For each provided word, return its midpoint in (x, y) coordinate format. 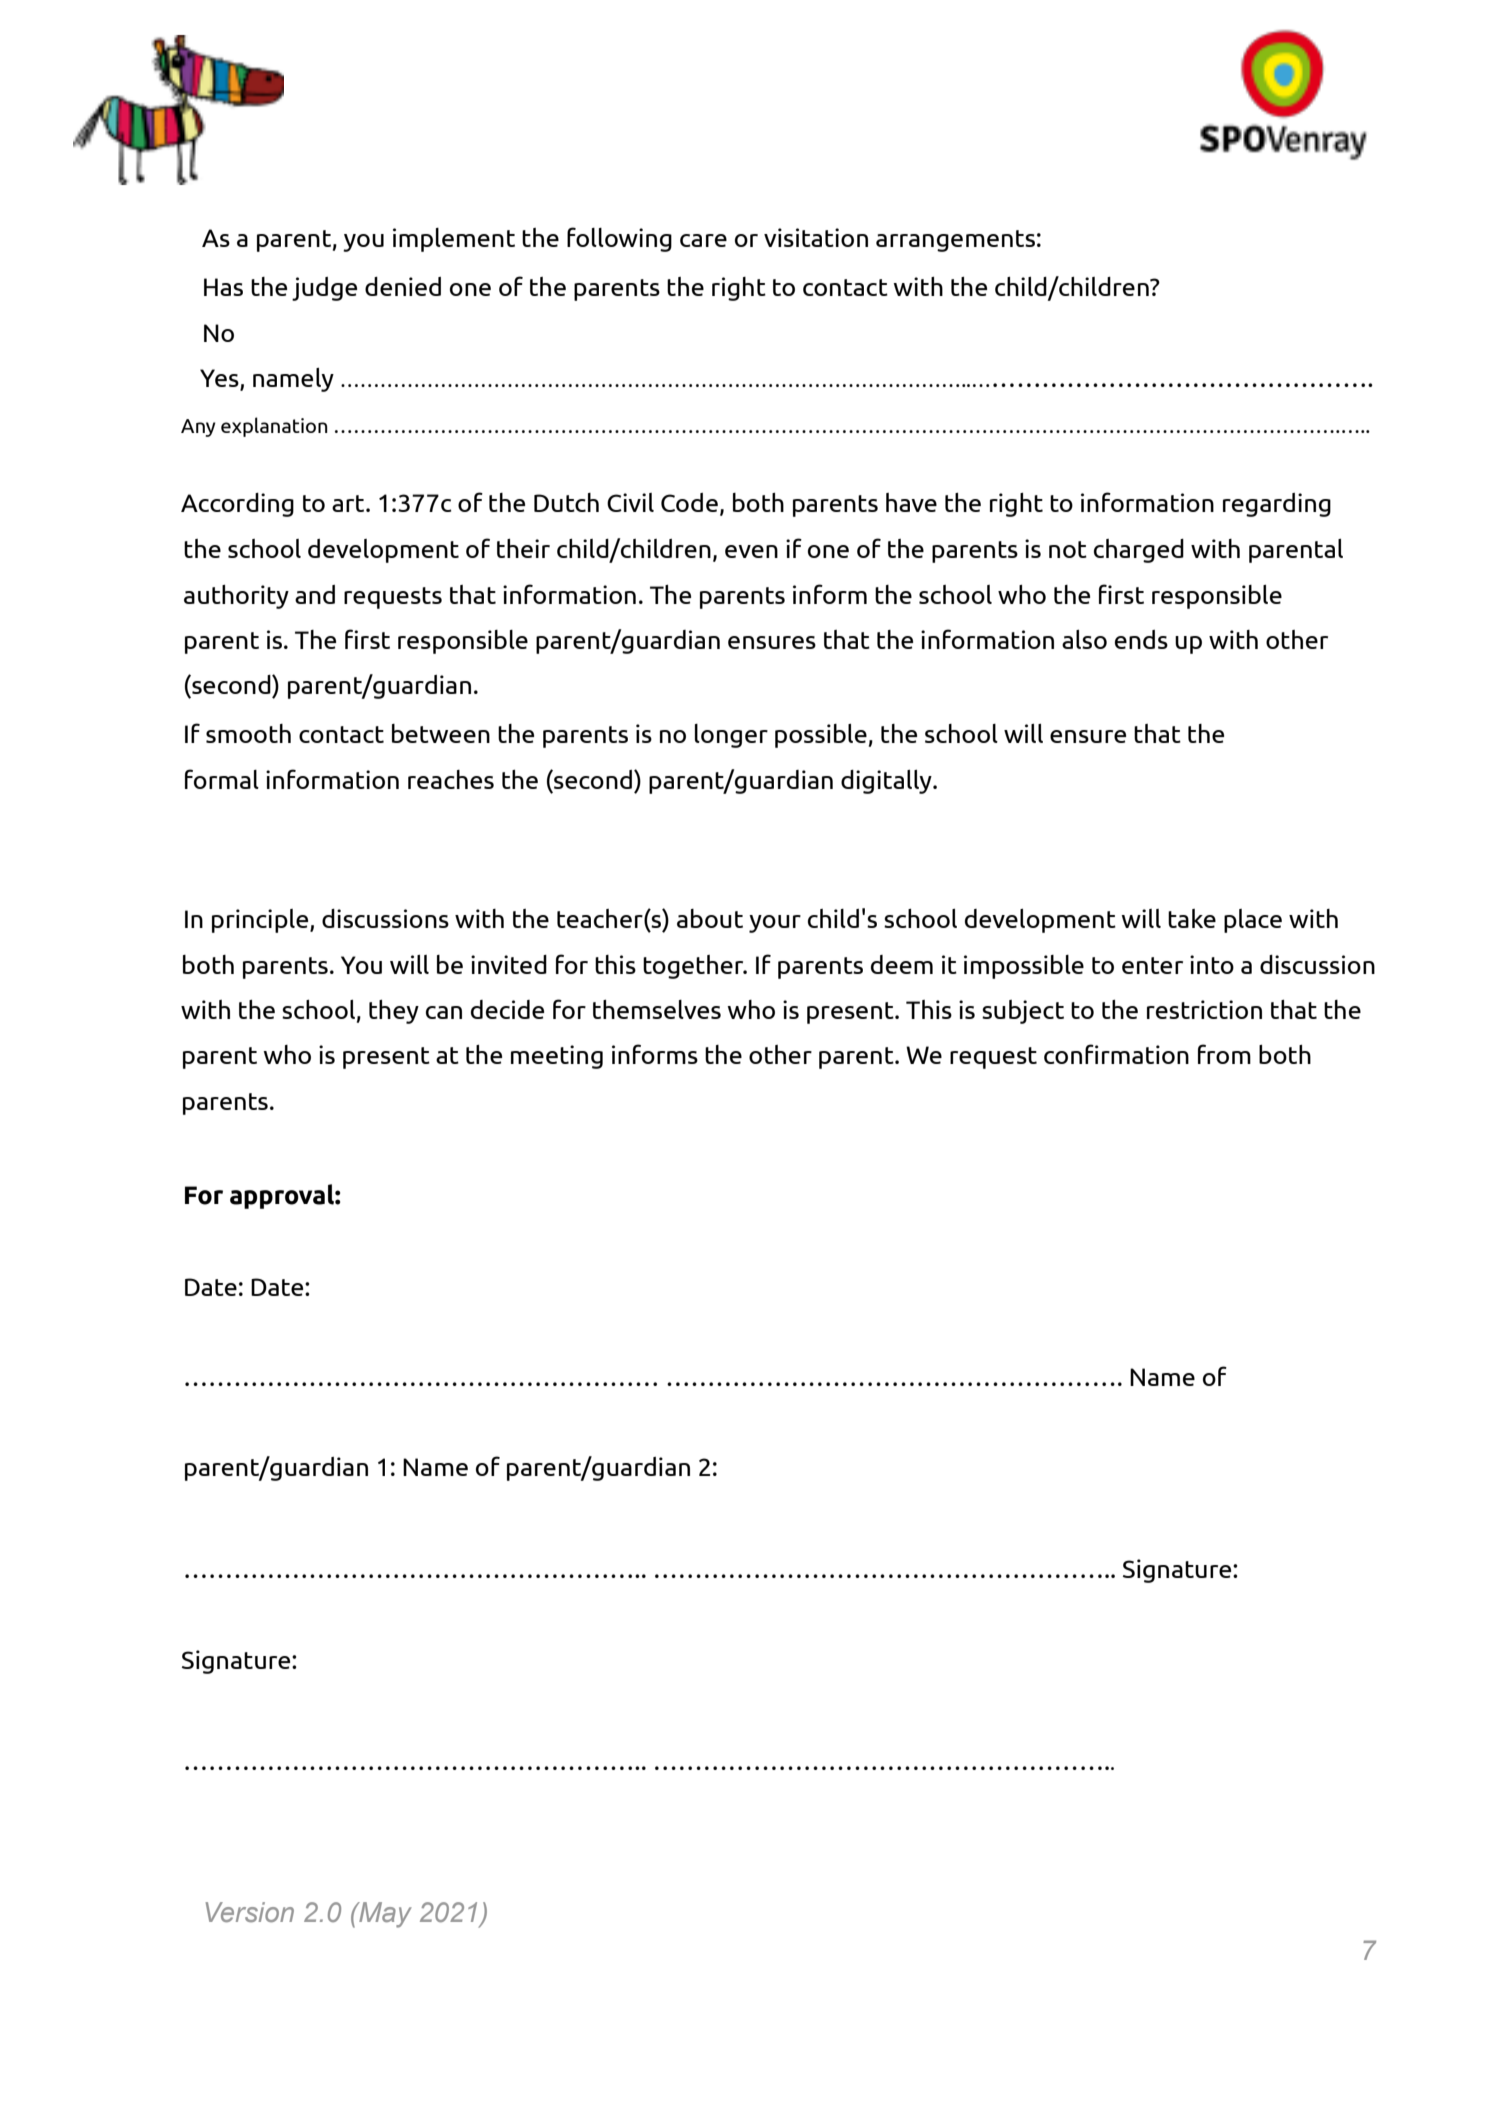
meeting (557, 1057)
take (1192, 918)
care (703, 240)
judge (324, 289)
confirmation (1116, 1054)
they (394, 1012)
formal (222, 779)
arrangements (955, 241)
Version (250, 1912)
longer (731, 736)
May (384, 1915)
